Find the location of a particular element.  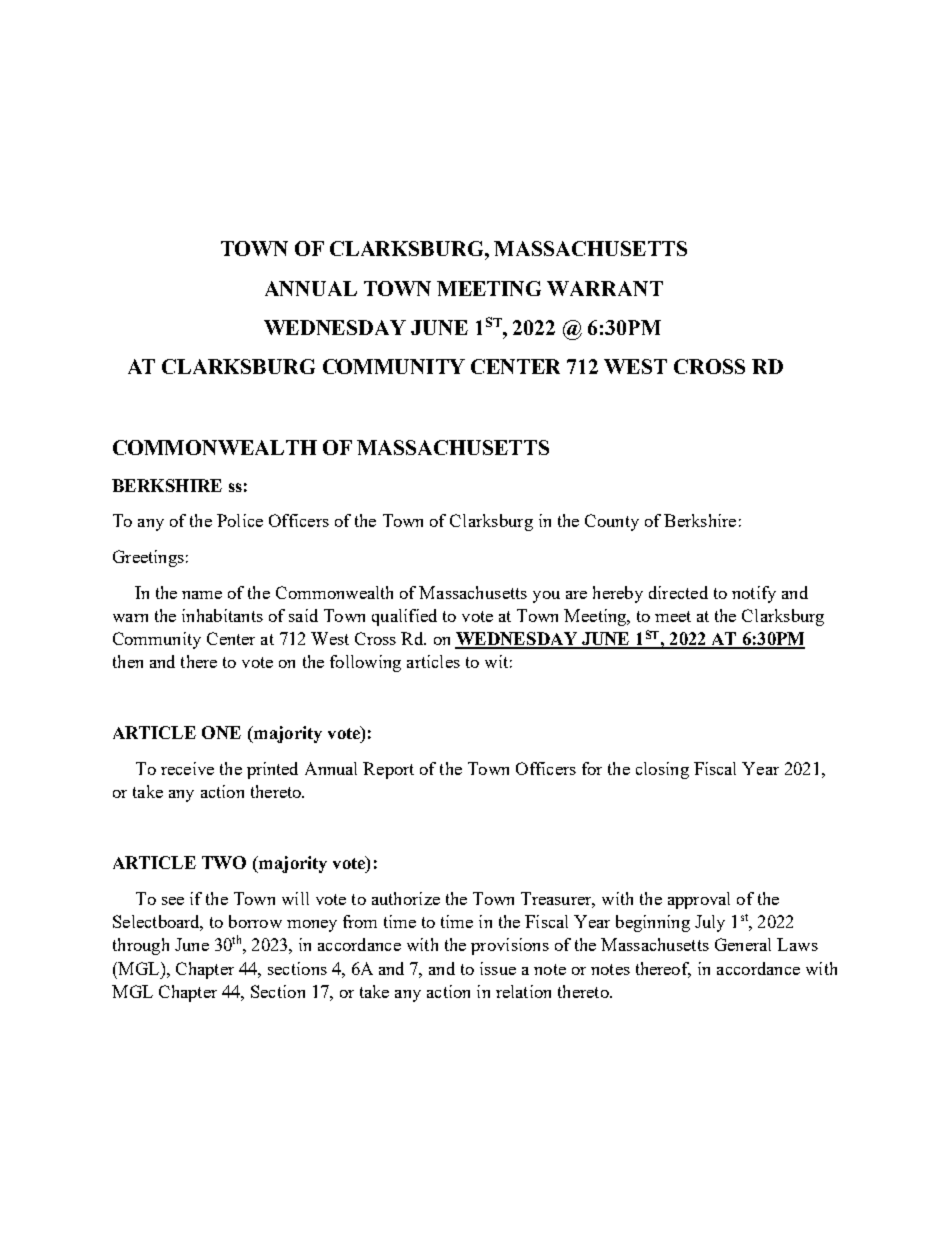

inhabitants is located at coordinates (222, 615).
